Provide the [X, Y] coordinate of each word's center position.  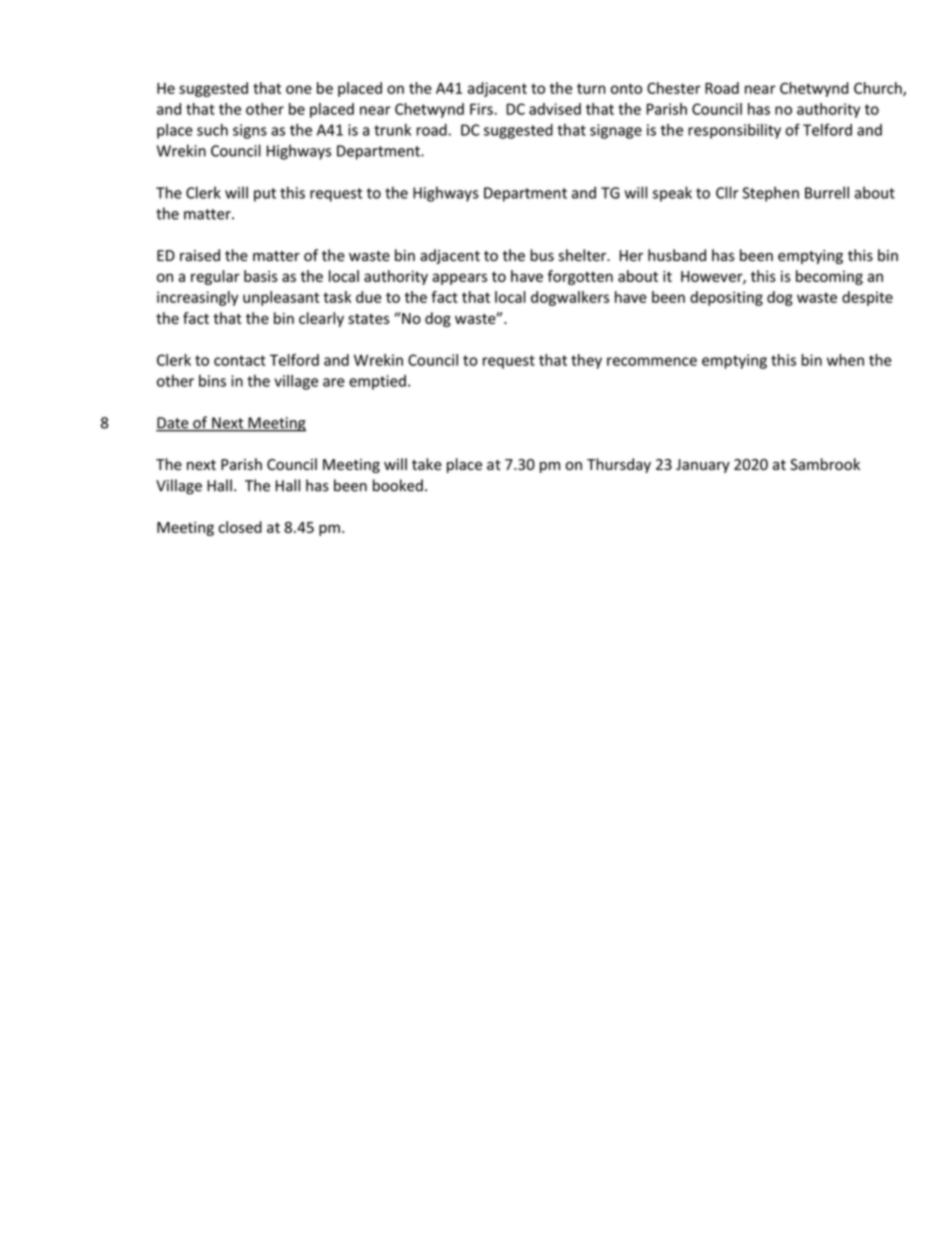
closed [240, 527]
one [299, 89]
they [586, 361]
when [845, 360]
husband [677, 255]
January [703, 466]
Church [879, 89]
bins [212, 381]
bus [542, 255]
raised [200, 255]
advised [555, 109]
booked [398, 485]
